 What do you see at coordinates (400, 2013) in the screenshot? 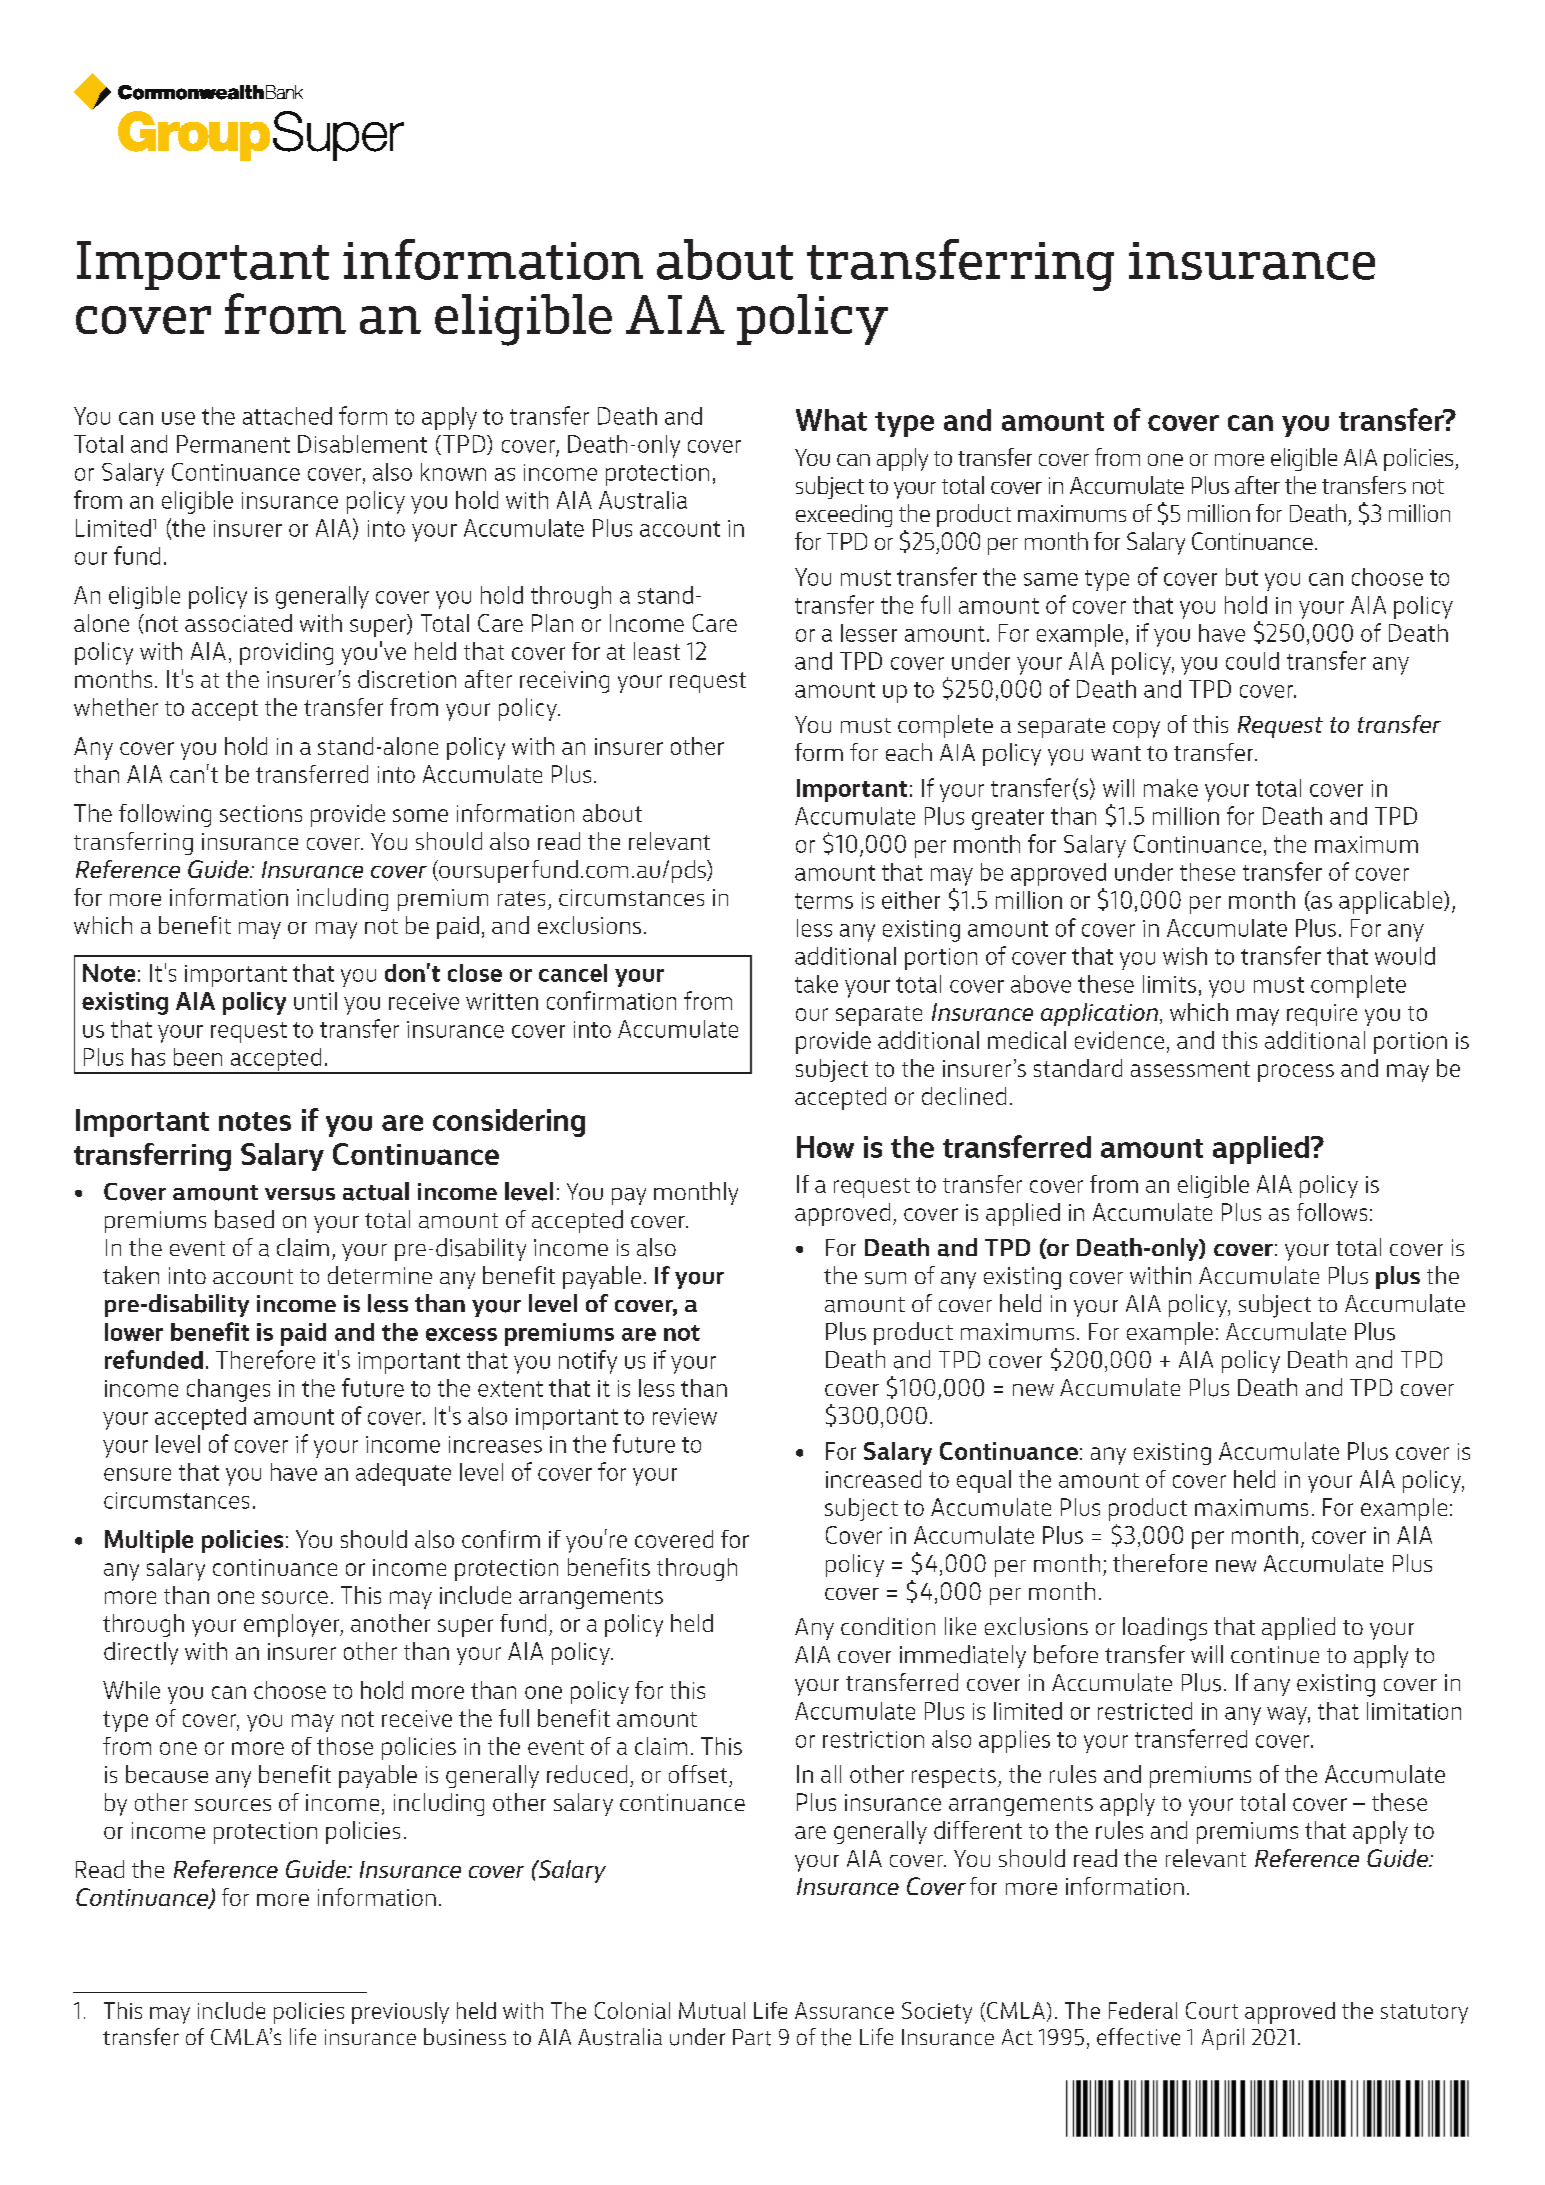
I see `previously` at bounding box center [400, 2013].
